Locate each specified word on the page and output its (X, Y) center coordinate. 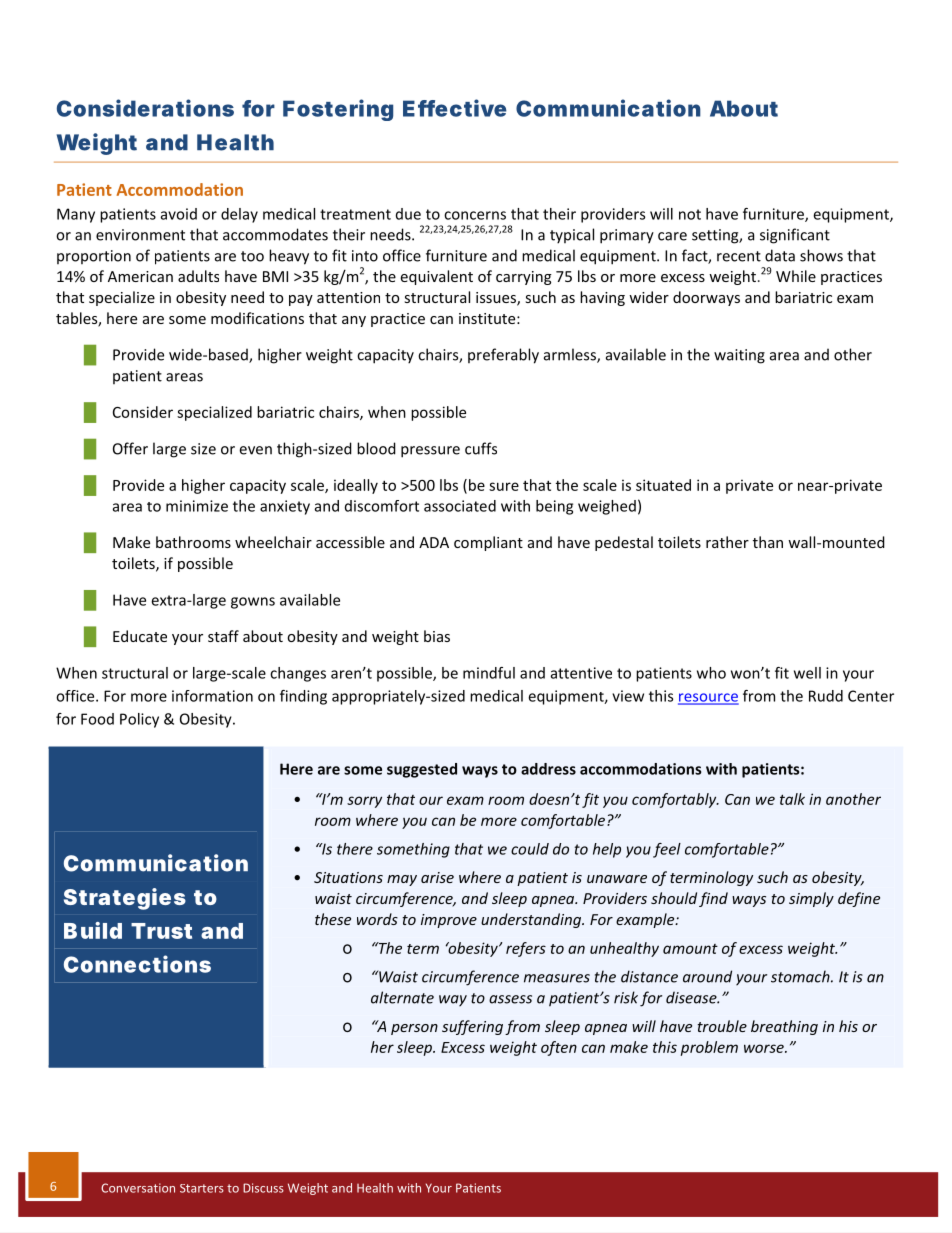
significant (795, 236)
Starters (202, 1188)
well (807, 673)
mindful (489, 673)
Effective (455, 108)
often (559, 1048)
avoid (179, 214)
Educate (140, 636)
